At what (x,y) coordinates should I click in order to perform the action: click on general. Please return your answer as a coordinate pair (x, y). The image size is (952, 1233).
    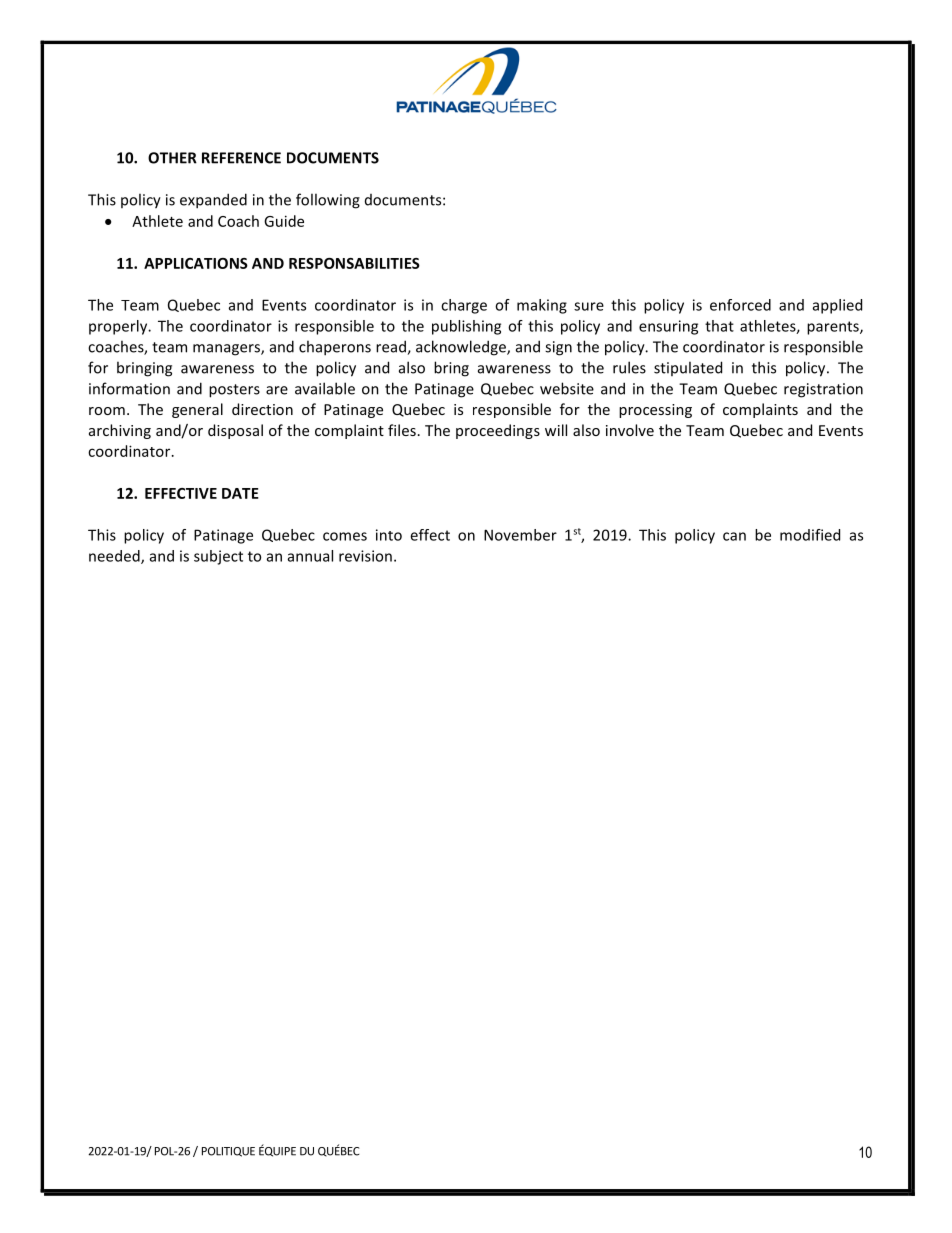
    Looking at the image, I should click on (197, 410).
